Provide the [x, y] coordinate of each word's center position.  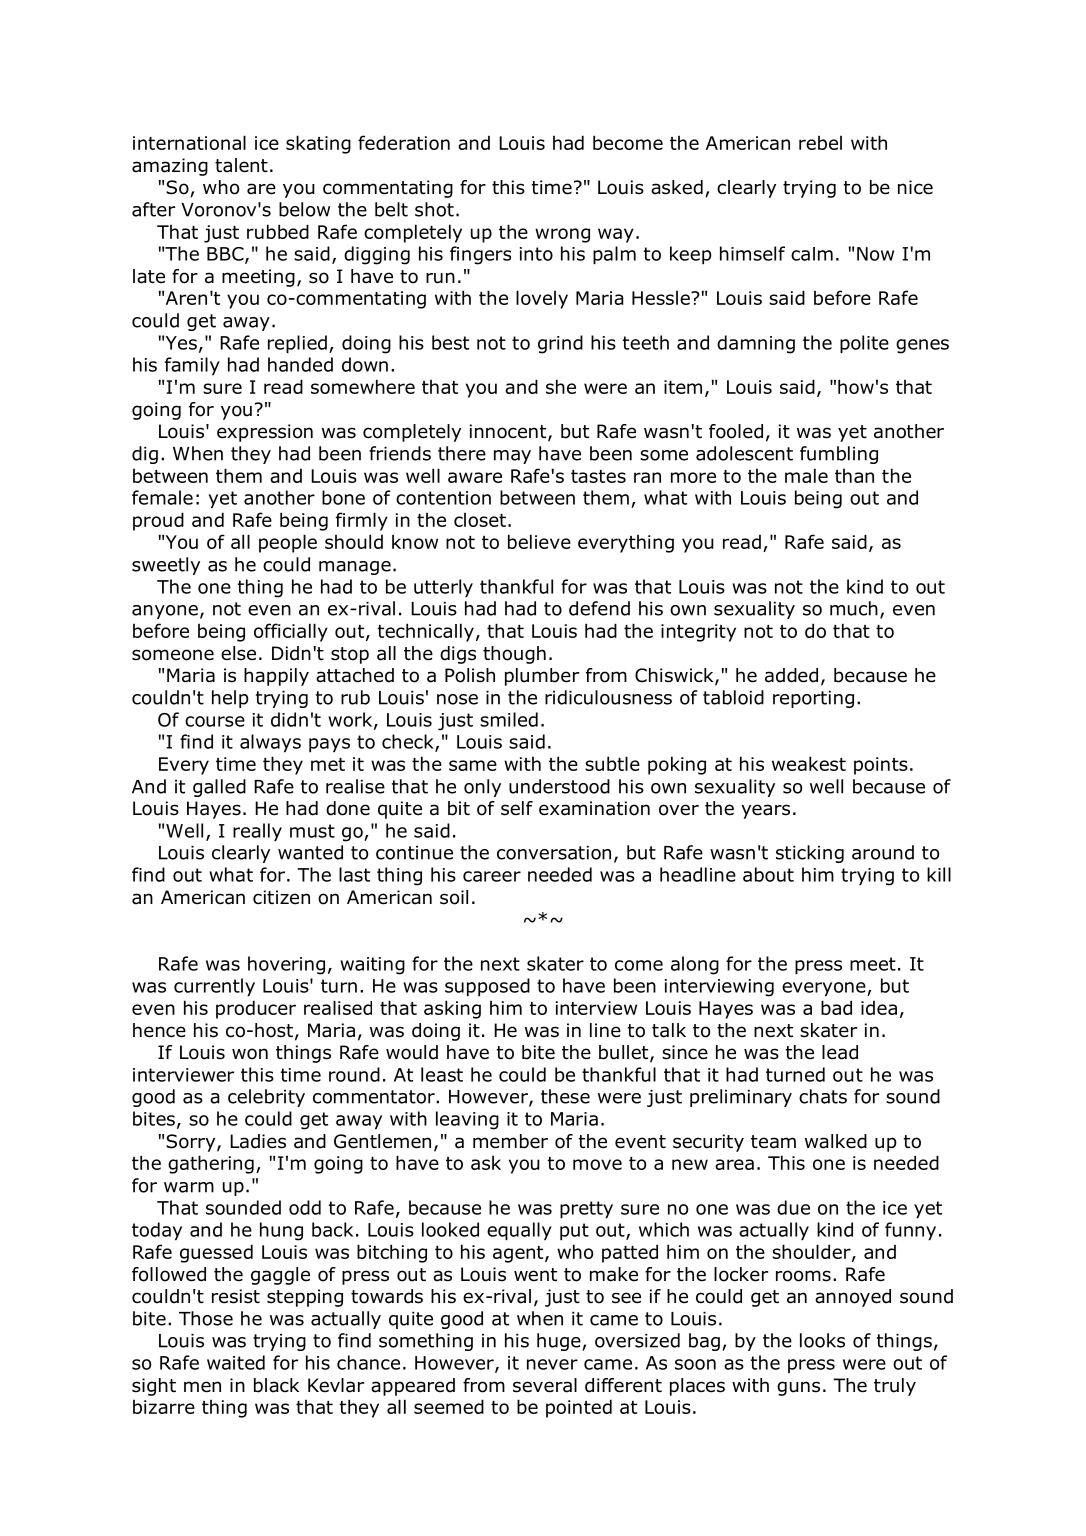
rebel [820, 142]
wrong [562, 235]
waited [236, 1362]
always [270, 743]
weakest [809, 763]
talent [241, 165]
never [552, 1364]
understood [559, 786]
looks [822, 1340]
